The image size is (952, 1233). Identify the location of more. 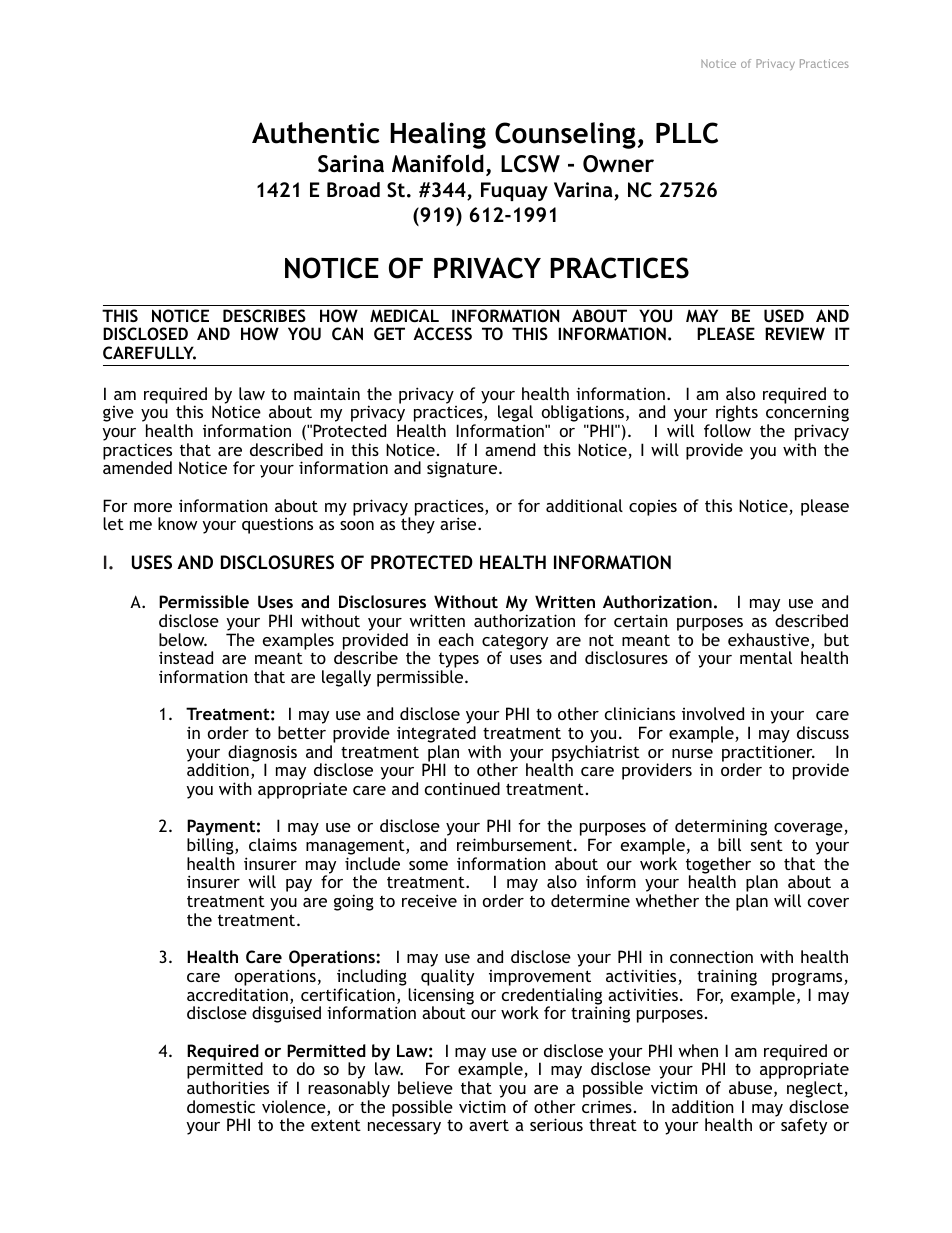
(153, 507).
